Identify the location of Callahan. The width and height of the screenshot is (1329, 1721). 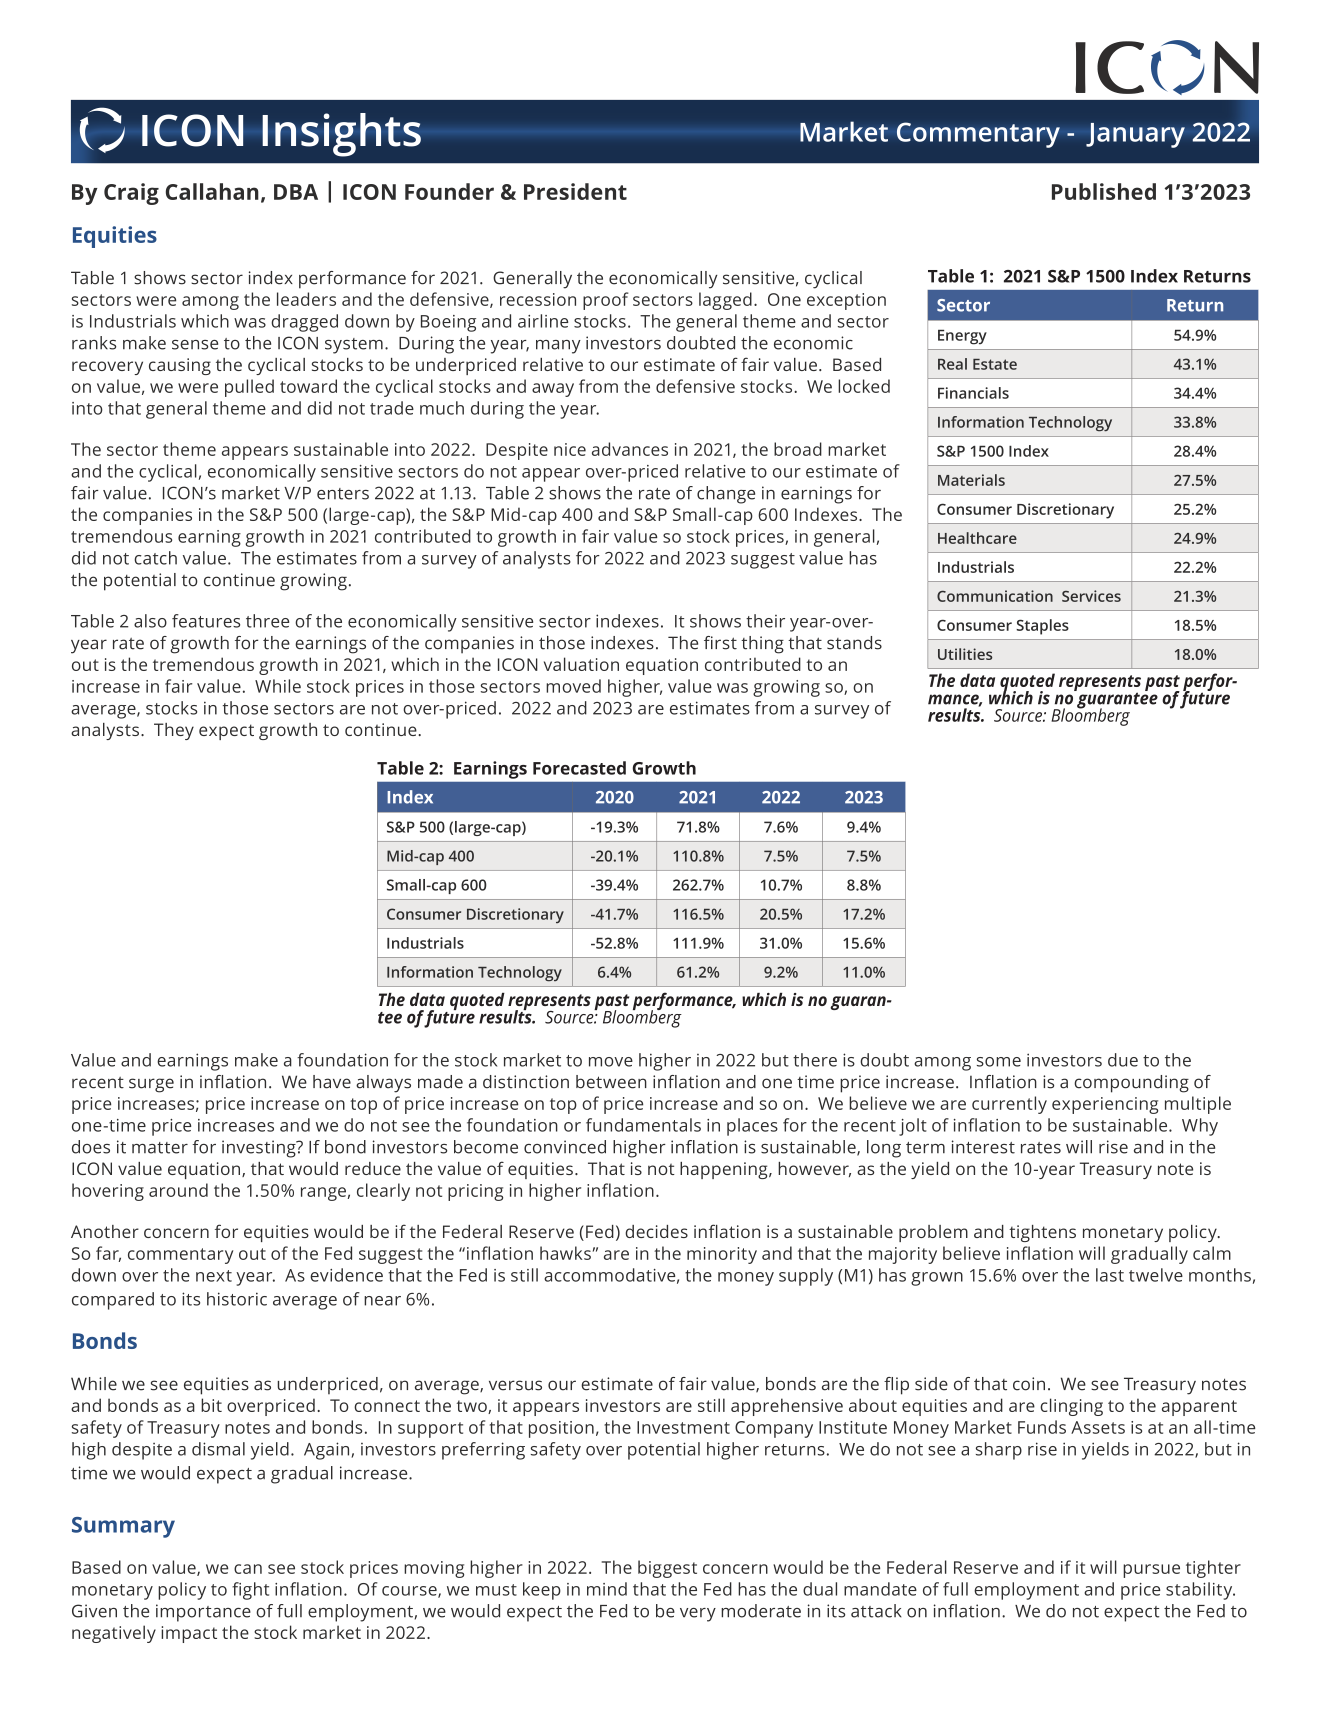
(212, 191).
